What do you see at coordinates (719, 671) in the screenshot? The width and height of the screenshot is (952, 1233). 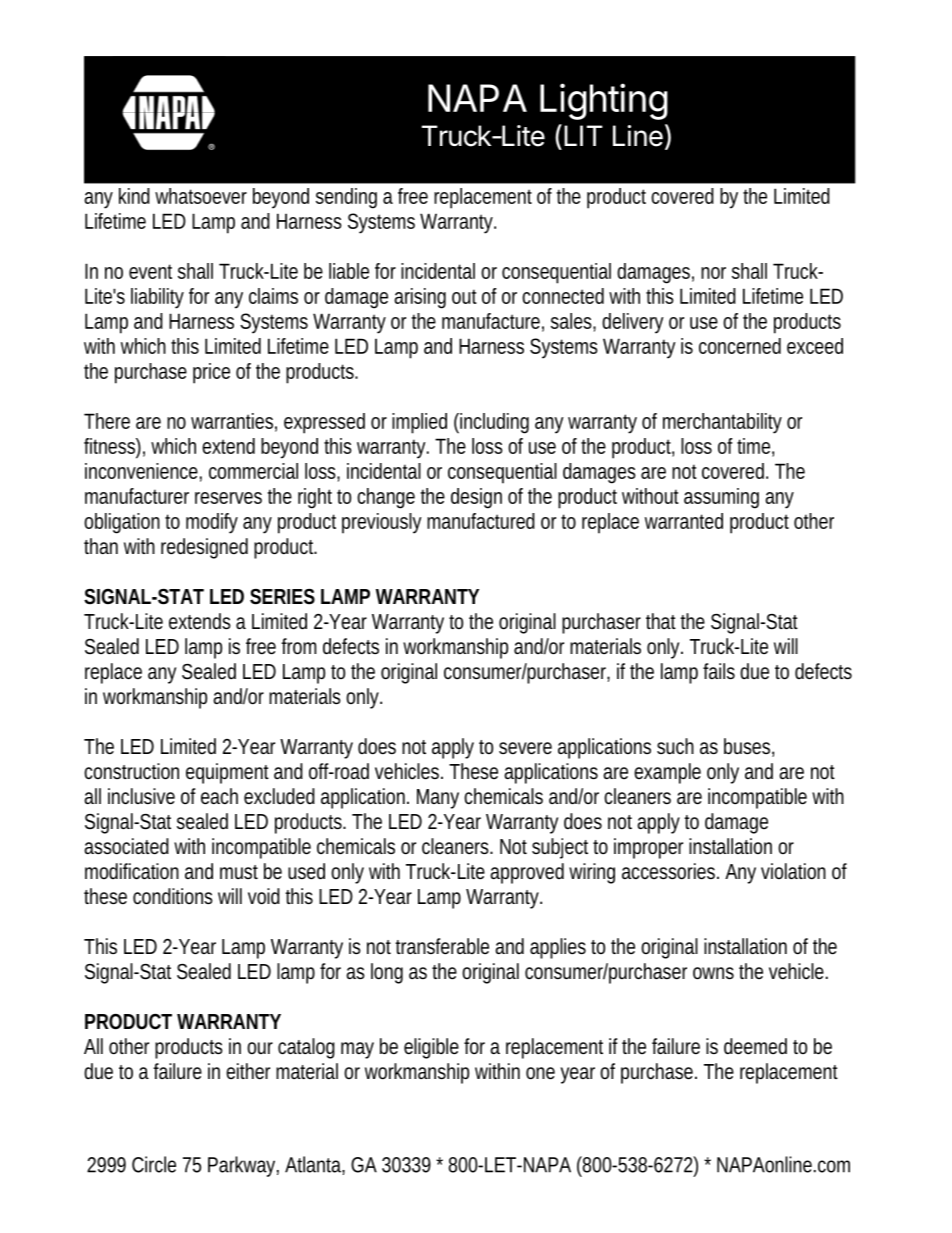 I see `fails` at bounding box center [719, 671].
